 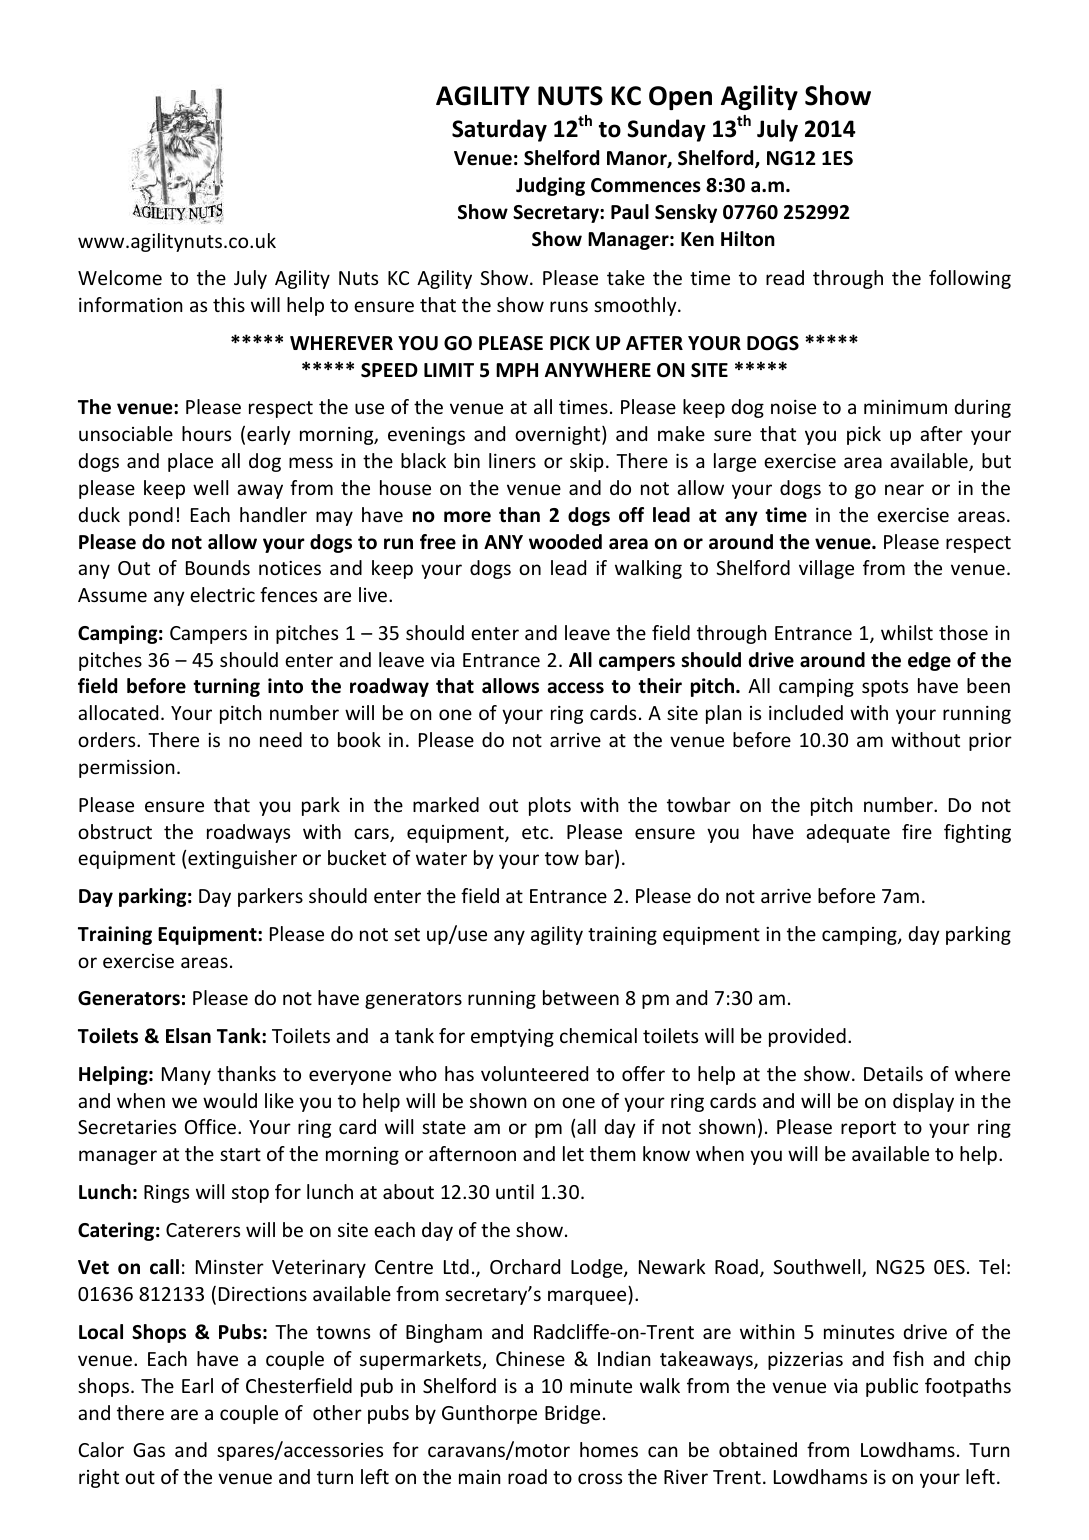 What do you see at coordinates (149, 1450) in the screenshot?
I see `Gas` at bounding box center [149, 1450].
